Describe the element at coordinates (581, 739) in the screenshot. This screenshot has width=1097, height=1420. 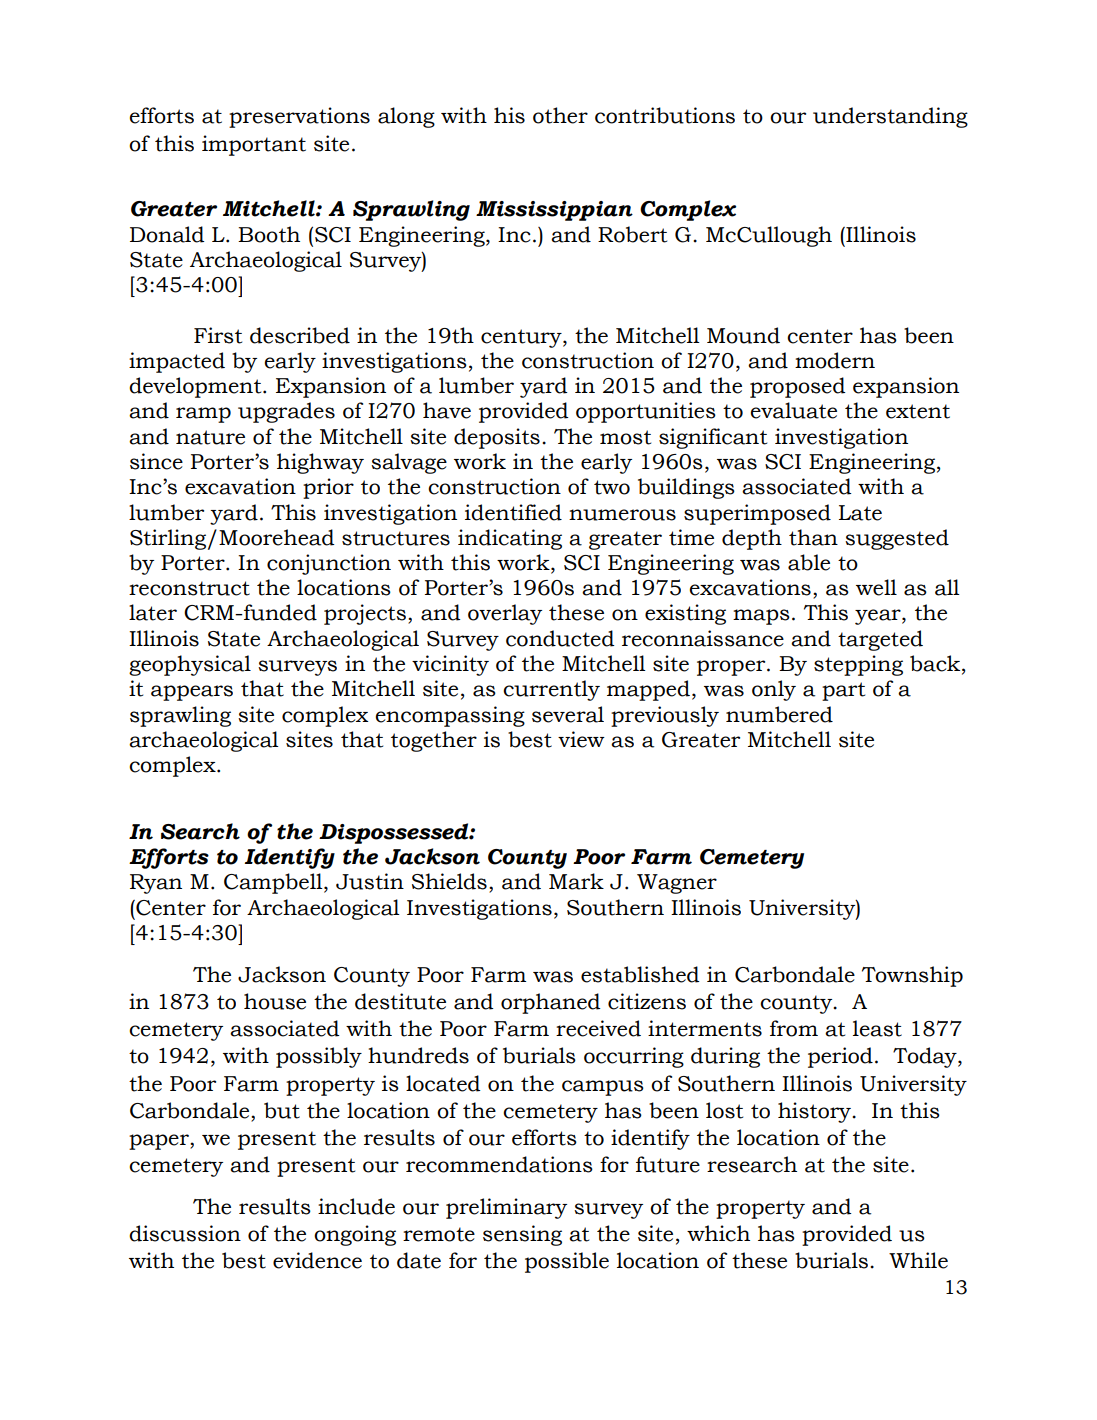
I see `view` at that location.
